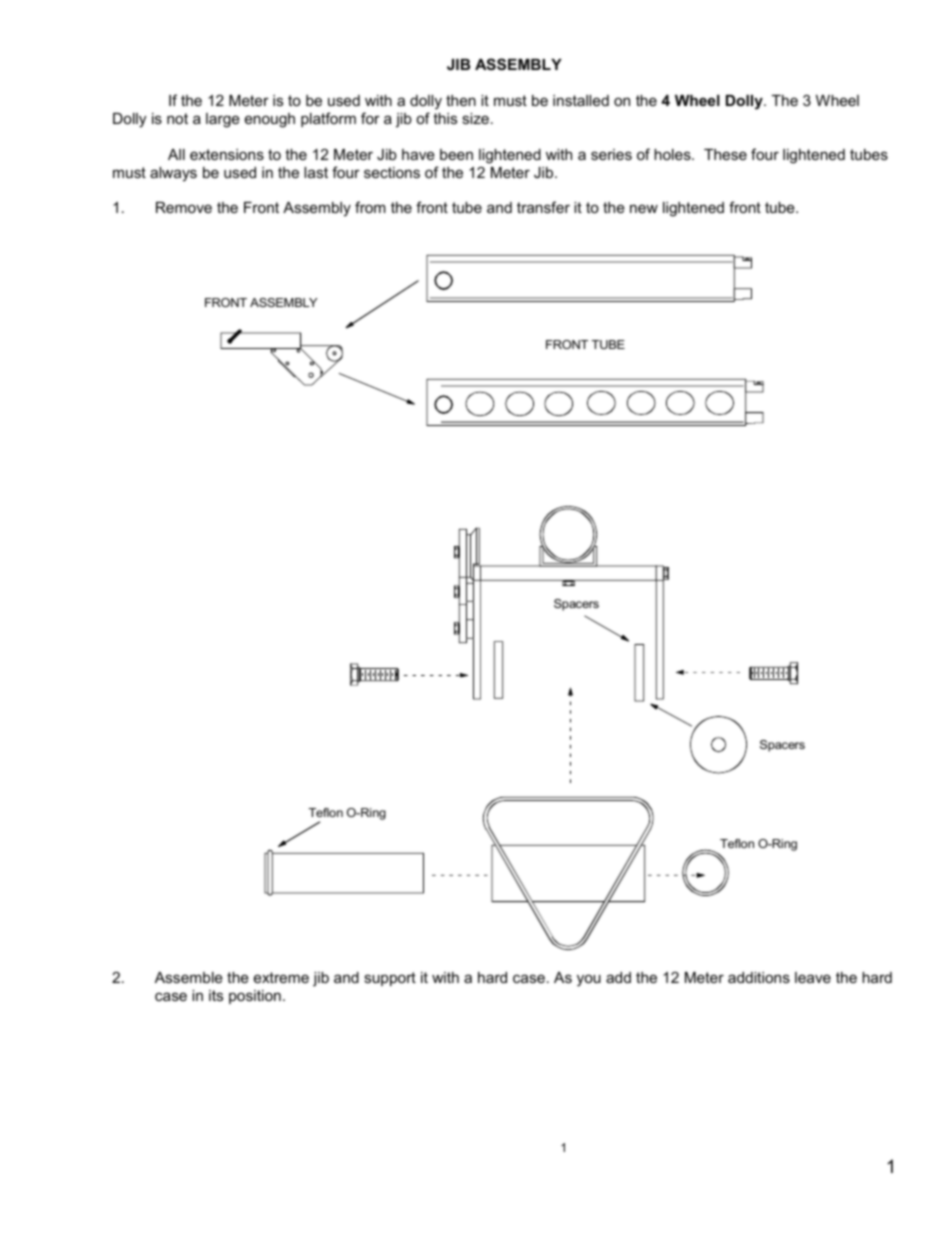  What do you see at coordinates (270, 120) in the screenshot?
I see `enough` at bounding box center [270, 120].
